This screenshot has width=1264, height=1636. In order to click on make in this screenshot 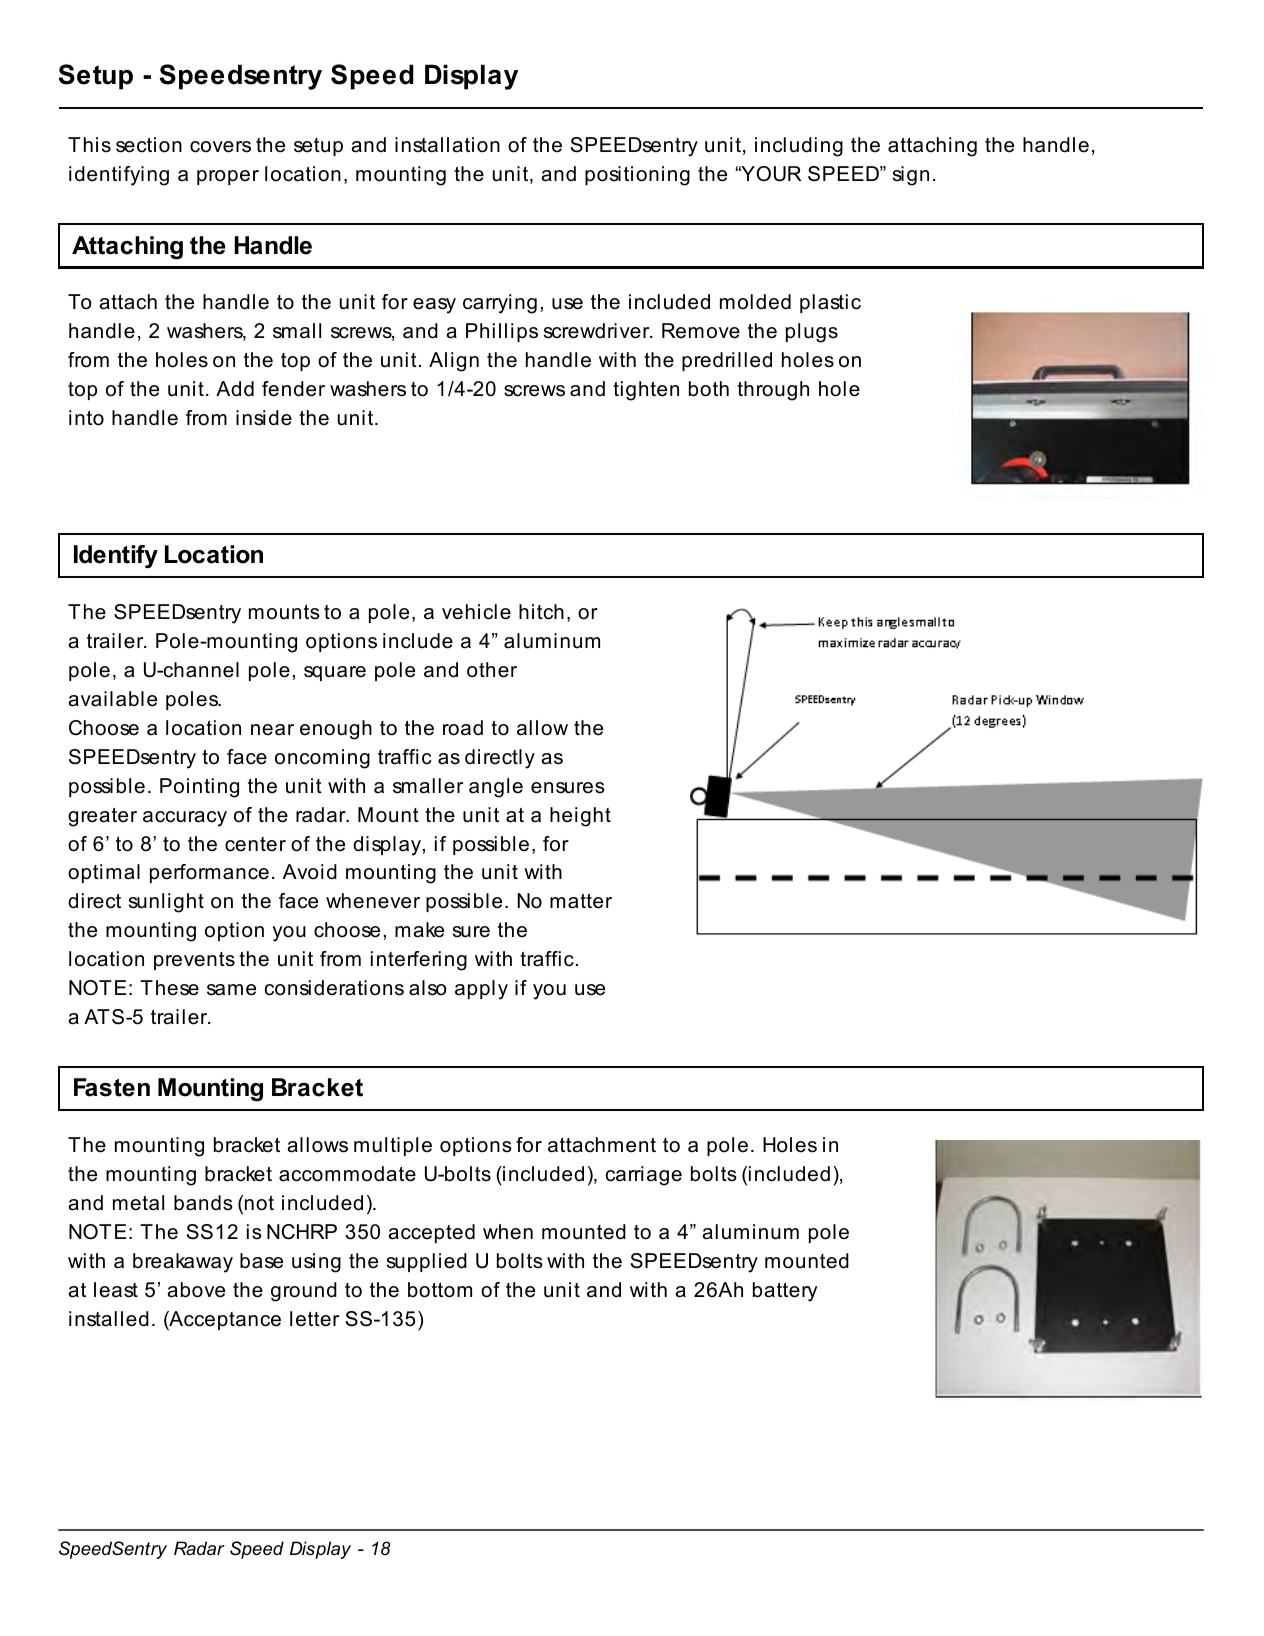, I will do `click(419, 930)`.
